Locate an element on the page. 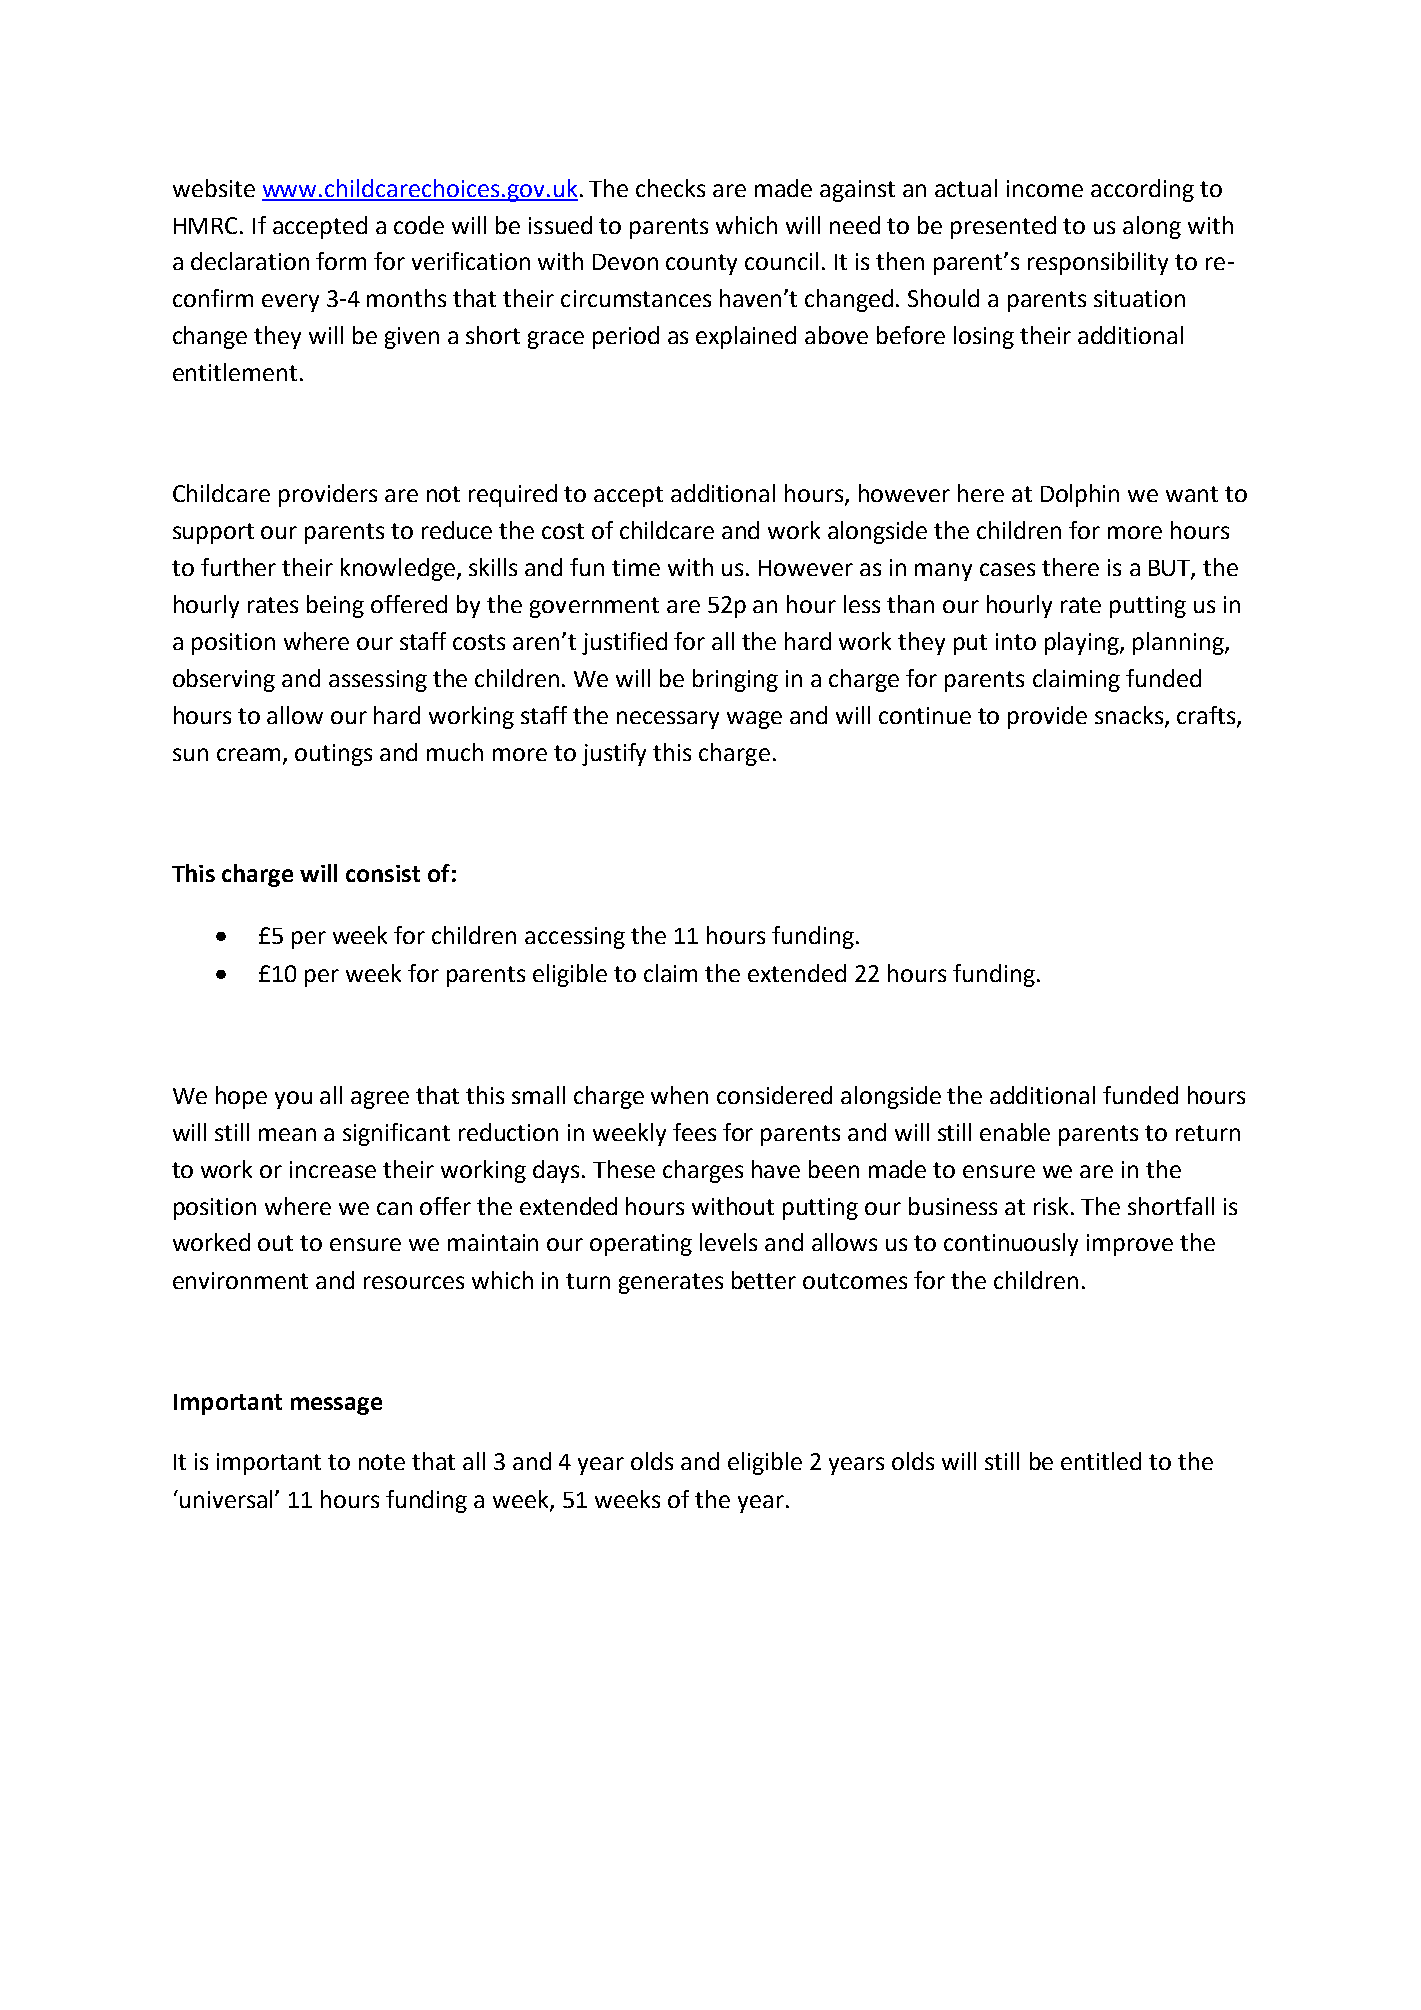 This document has width=1421, height=2010. form is located at coordinates (341, 261).
